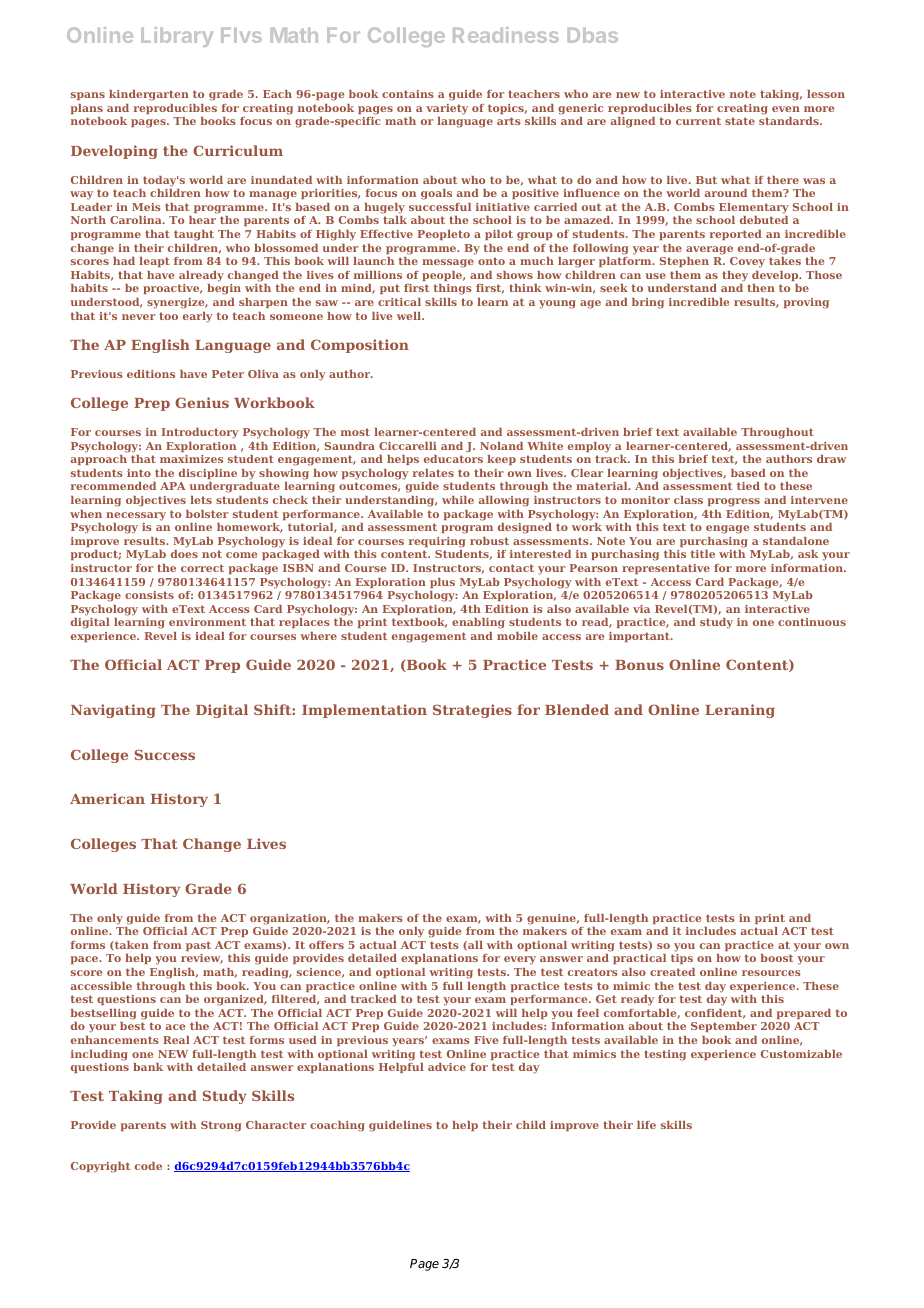 Image resolution: width=924 pixels, height=1308 pixels. Describe the element at coordinates (442, 583) in the page. I see `plus` at that location.
